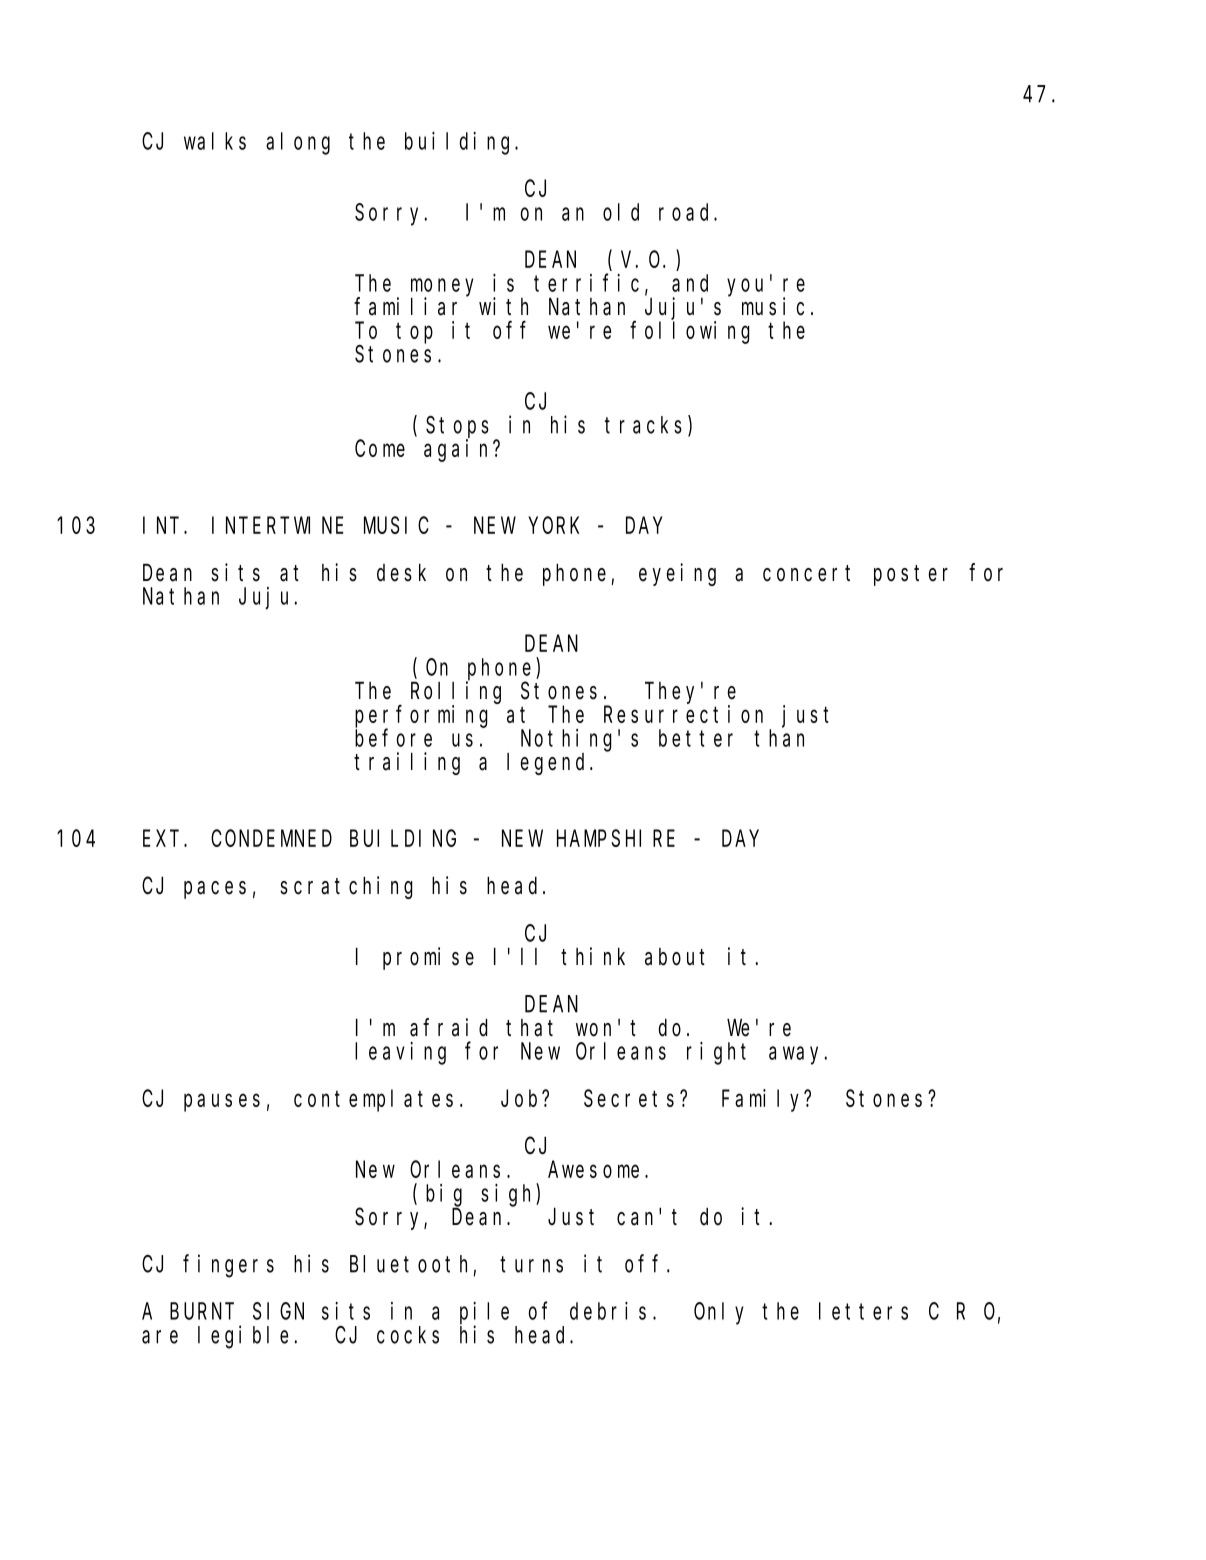 The height and width of the screenshot is (1560, 1206). I want to click on pile, so click(484, 1314).
